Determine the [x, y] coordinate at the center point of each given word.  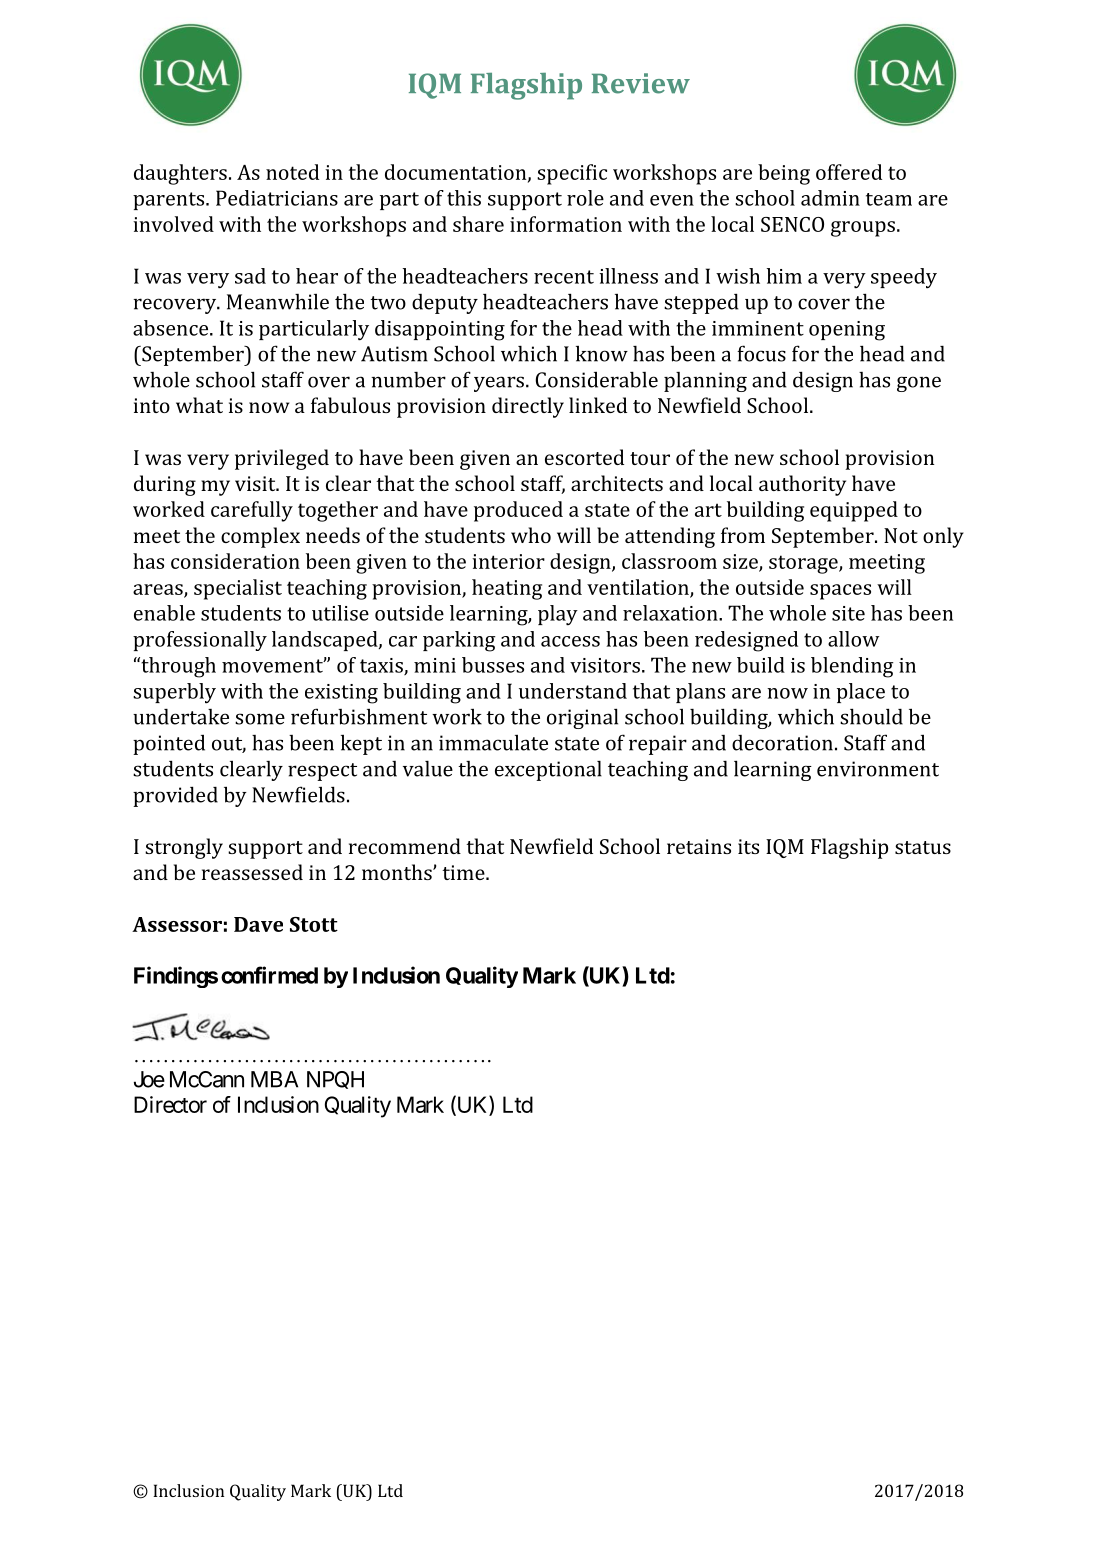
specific [572, 174]
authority [802, 485]
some [260, 719]
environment [878, 769]
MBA [274, 1079]
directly [528, 407]
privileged [282, 459]
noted [292, 172]
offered [849, 172]
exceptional [548, 771]
